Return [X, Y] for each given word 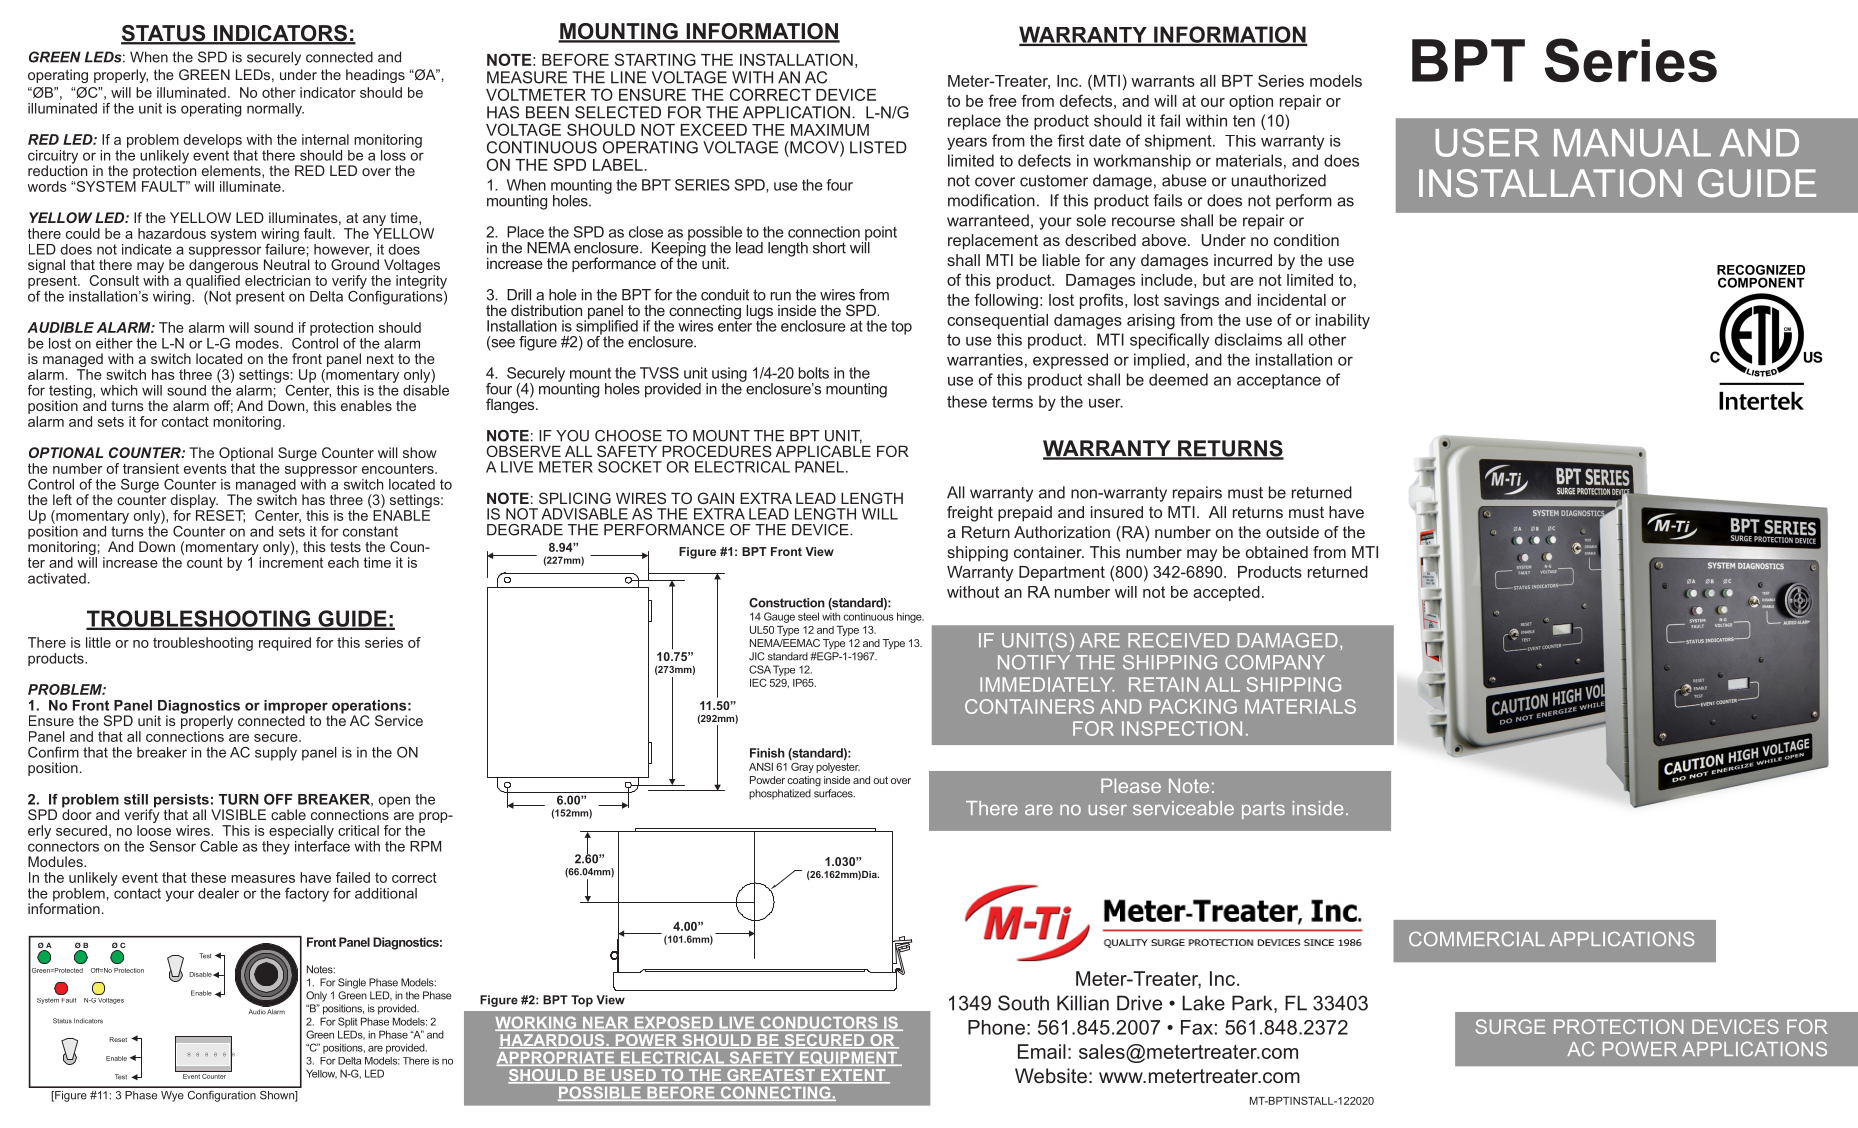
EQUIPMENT [848, 1059]
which [118, 390]
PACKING [1193, 706]
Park [1253, 1004]
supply [276, 754]
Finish [767, 753]
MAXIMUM [830, 130]
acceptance [1279, 381]
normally [275, 110]
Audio [257, 1012]
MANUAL [1632, 143]
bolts [813, 373]
